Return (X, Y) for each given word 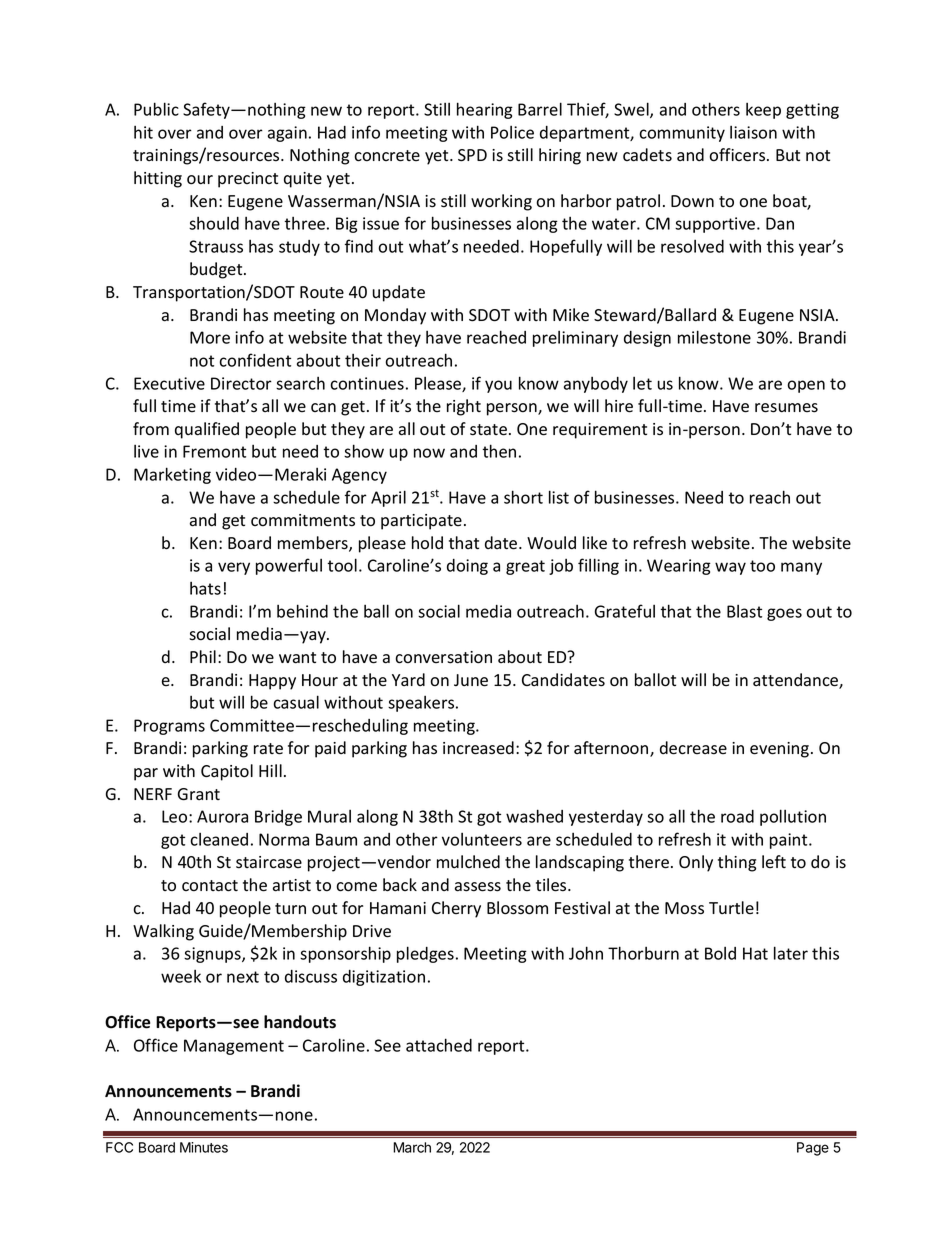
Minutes (204, 1147)
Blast (744, 611)
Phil (203, 656)
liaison (753, 132)
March (412, 1147)
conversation (443, 657)
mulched (468, 861)
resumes (786, 408)
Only (696, 863)
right (464, 407)
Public (156, 109)
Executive (169, 383)
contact (210, 886)
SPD (472, 155)
